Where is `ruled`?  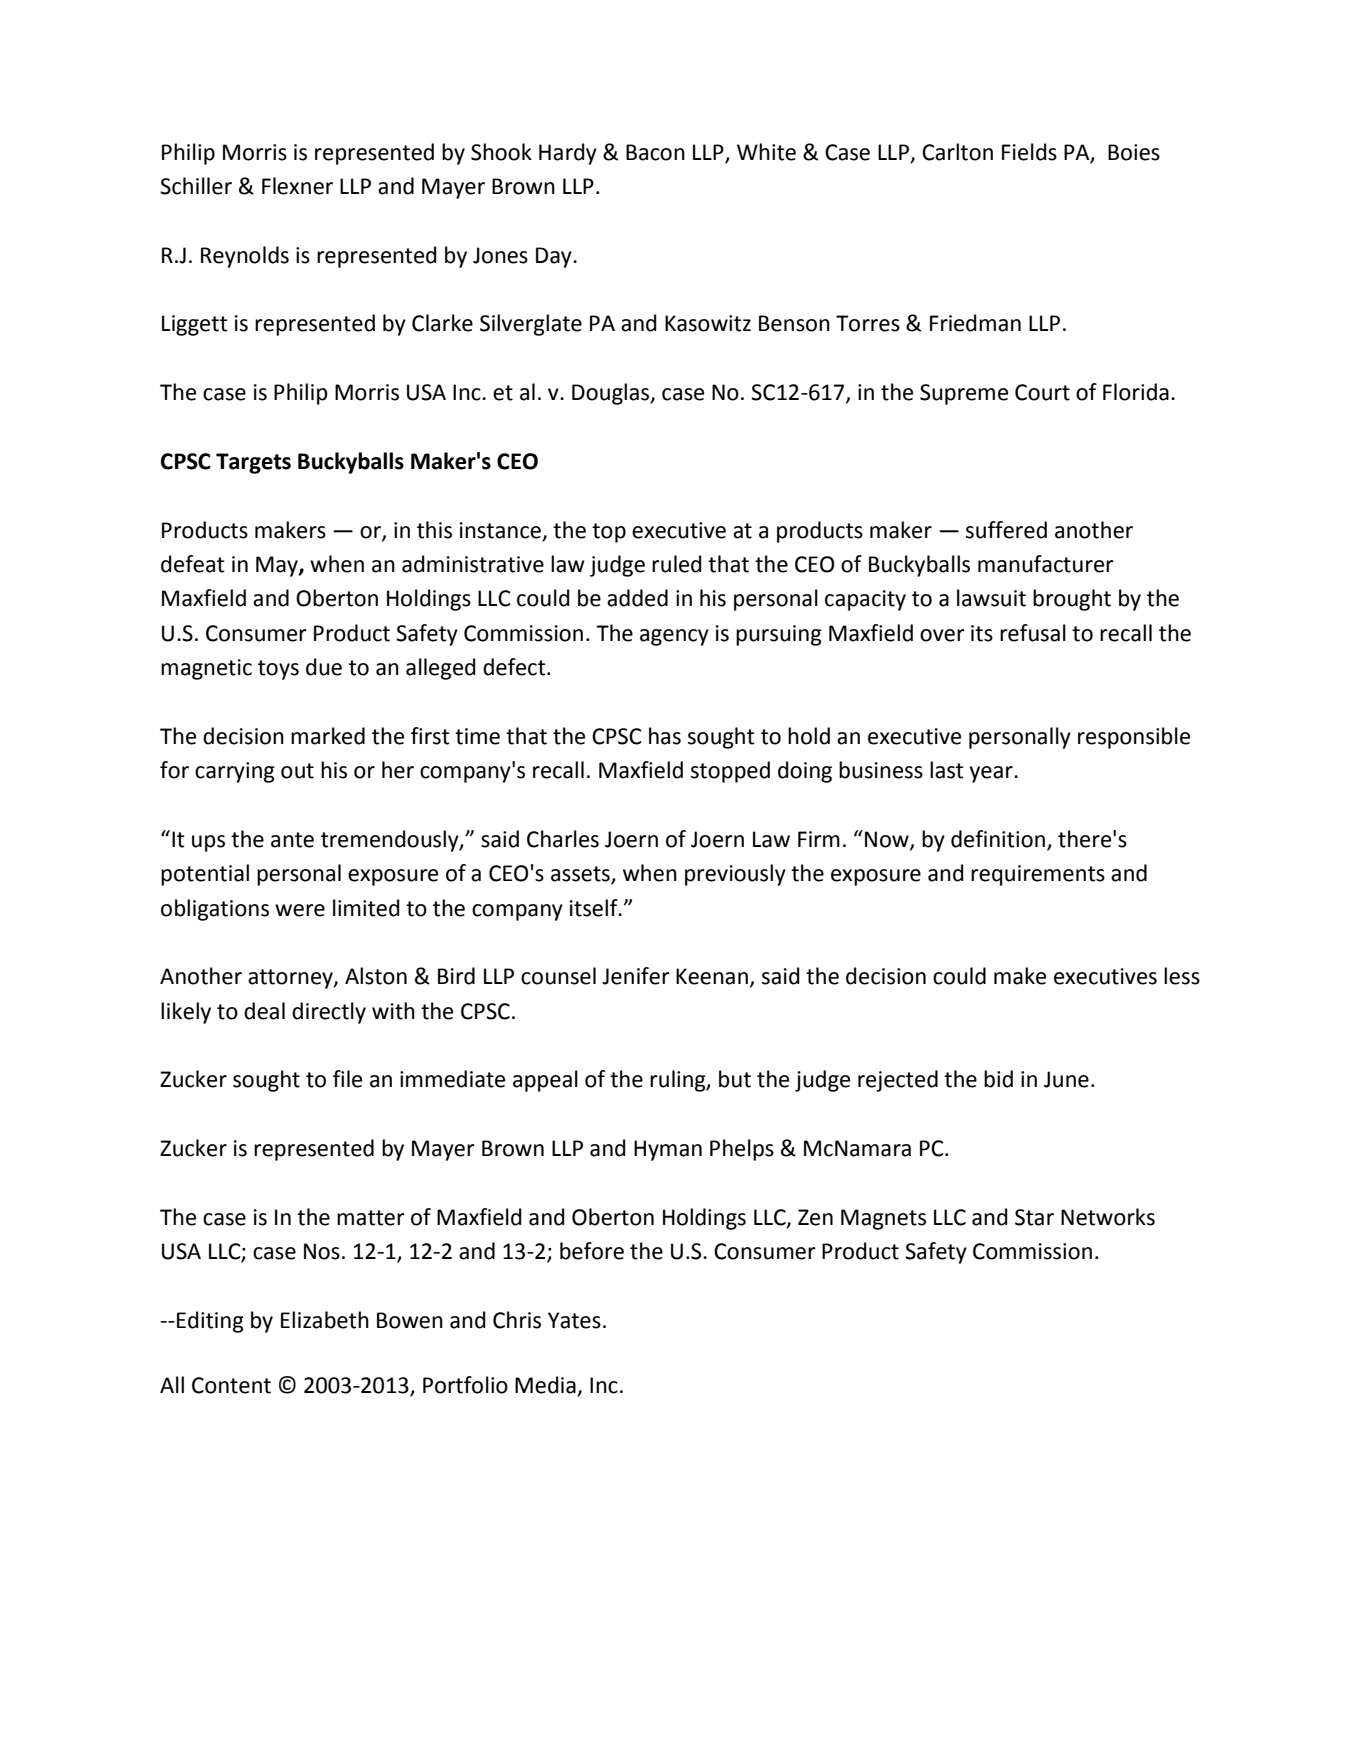 ruled is located at coordinates (677, 564).
